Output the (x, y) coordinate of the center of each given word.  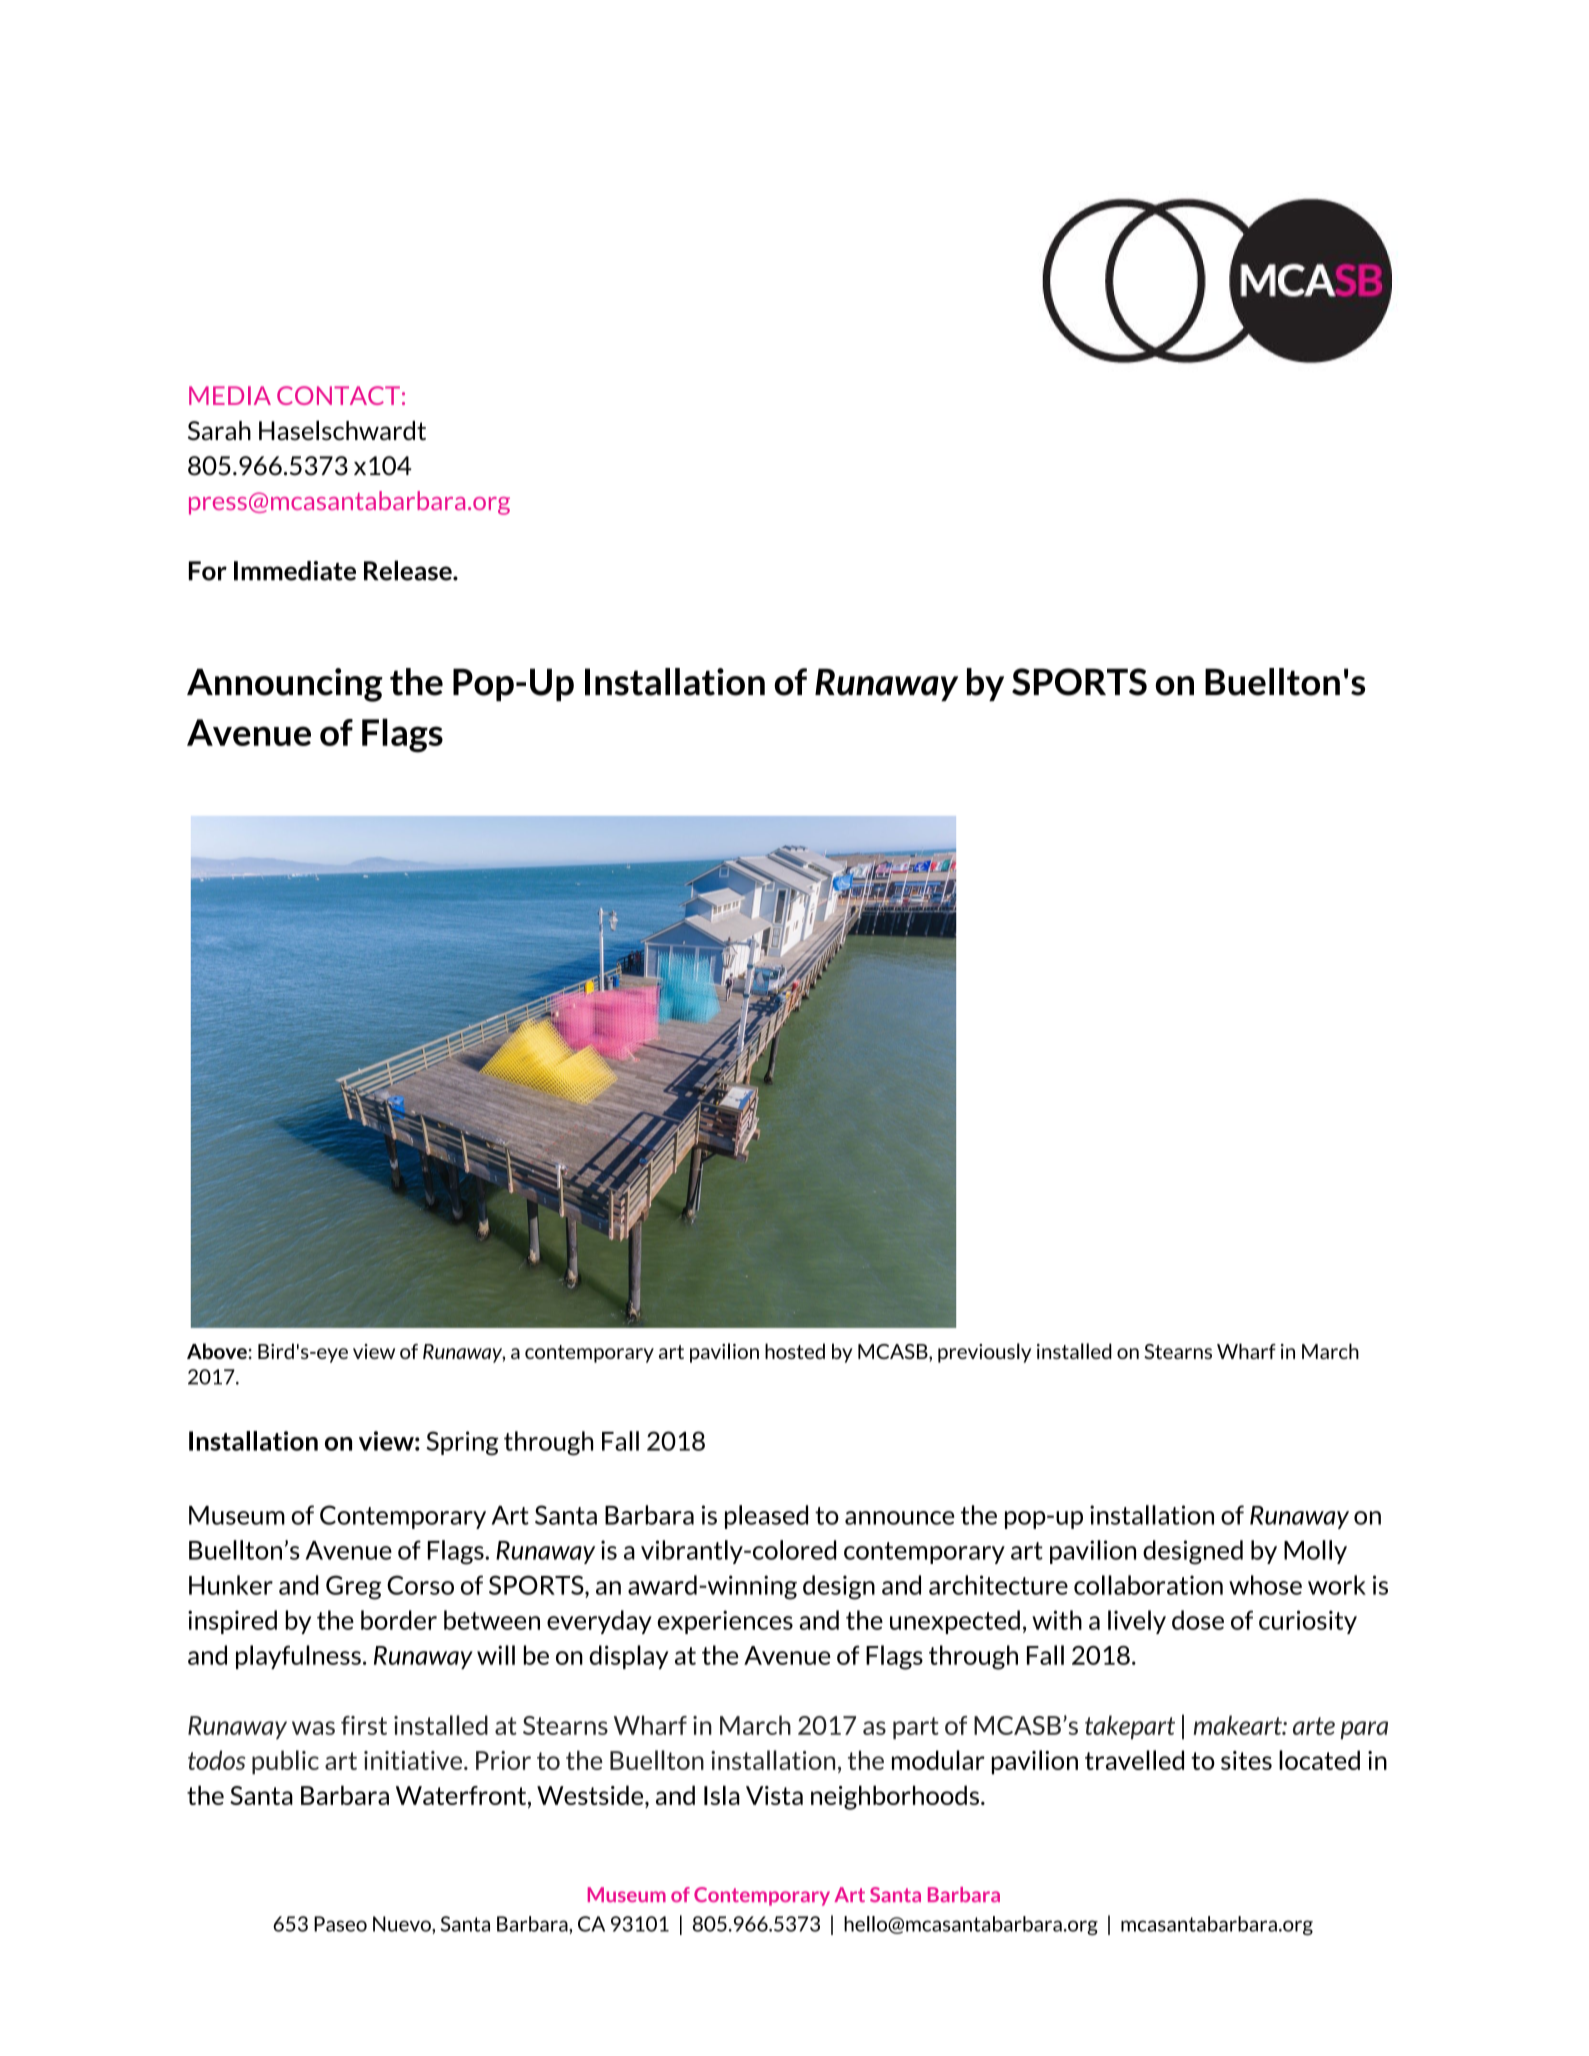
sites (1246, 1760)
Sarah (219, 431)
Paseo (340, 1924)
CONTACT (338, 395)
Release (409, 570)
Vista (774, 1795)
